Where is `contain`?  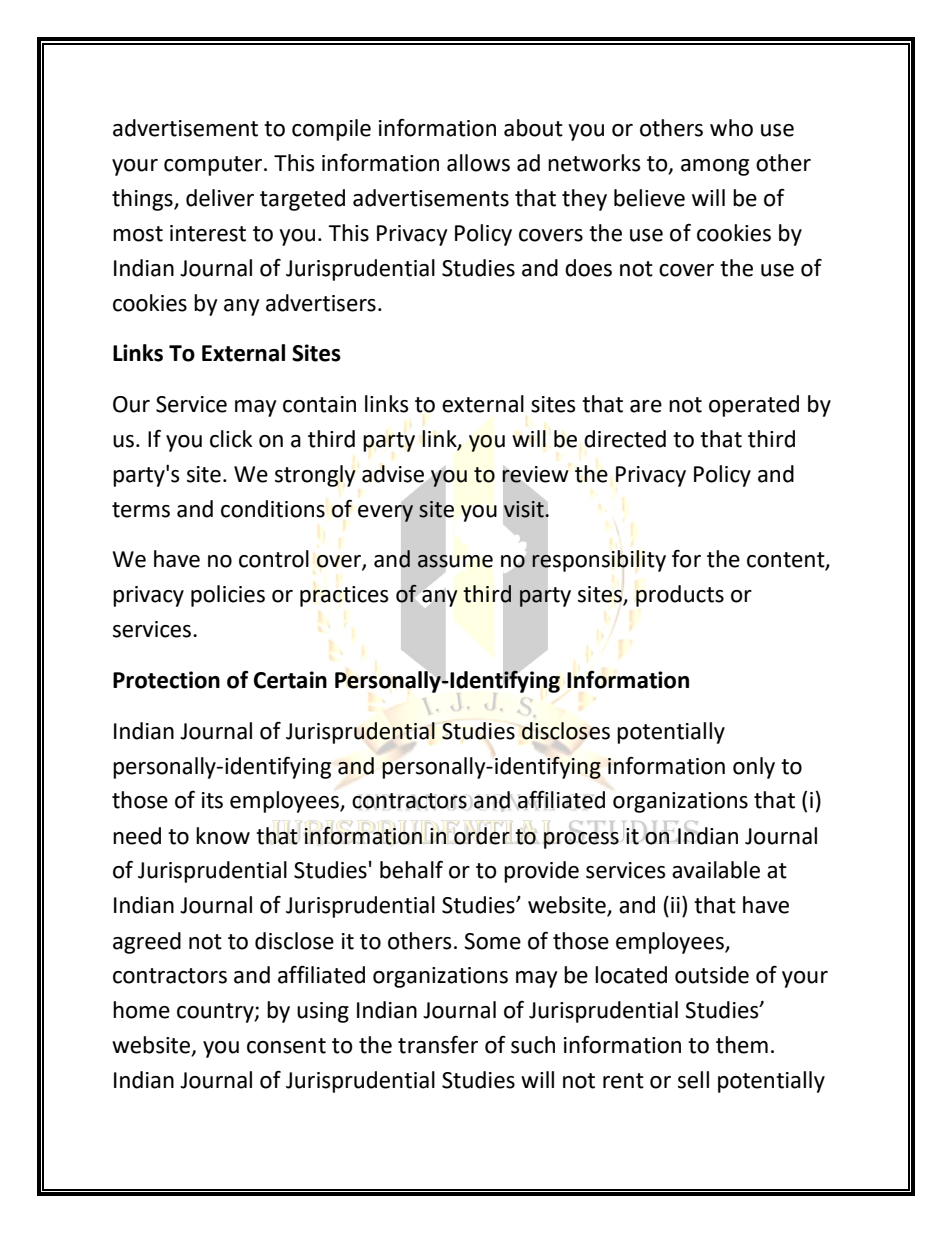 contain is located at coordinates (319, 404).
